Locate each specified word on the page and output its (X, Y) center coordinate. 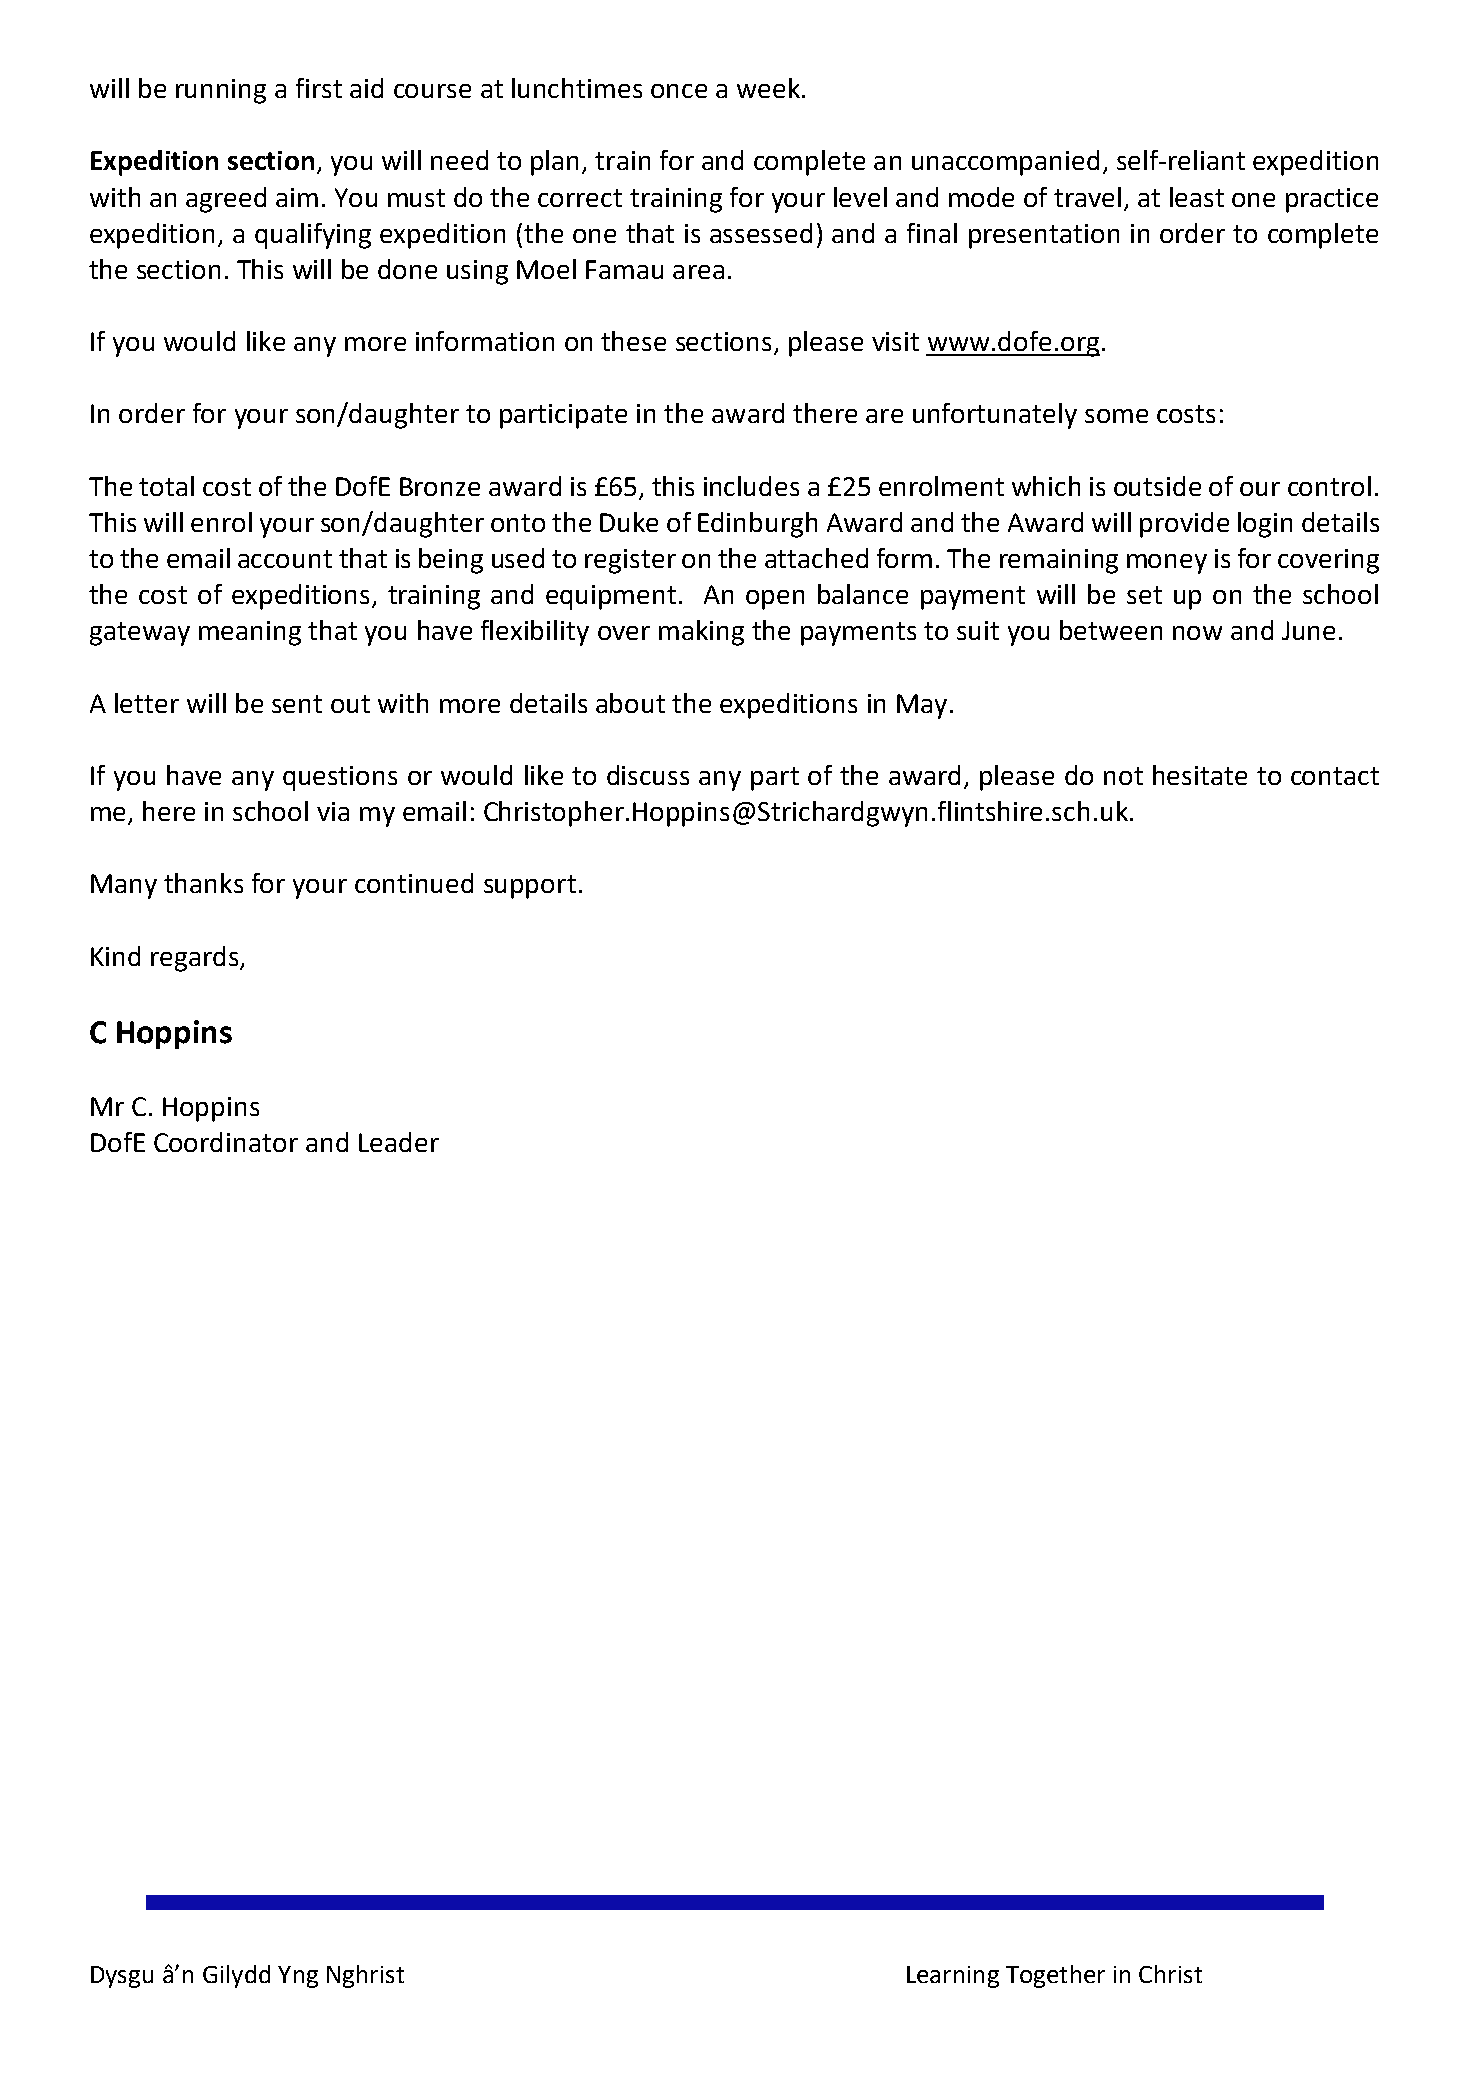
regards (196, 959)
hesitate (1200, 775)
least (1197, 197)
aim (297, 197)
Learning (953, 1977)
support (530, 887)
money (1167, 564)
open (775, 600)
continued (414, 883)
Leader (399, 1142)
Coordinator (226, 1142)
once (679, 91)
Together (1055, 1976)
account (285, 559)
